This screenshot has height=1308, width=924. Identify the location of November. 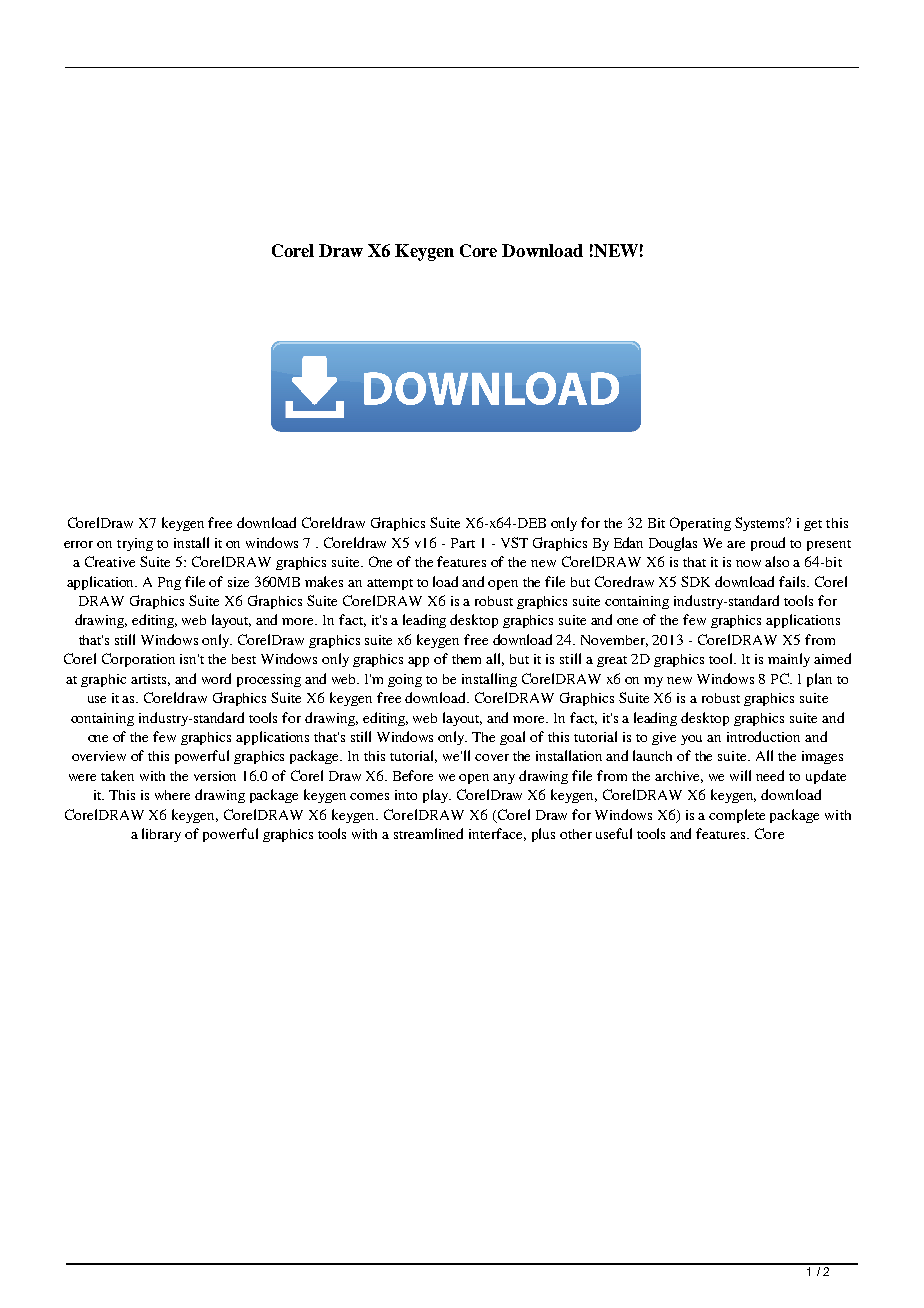
(614, 641).
